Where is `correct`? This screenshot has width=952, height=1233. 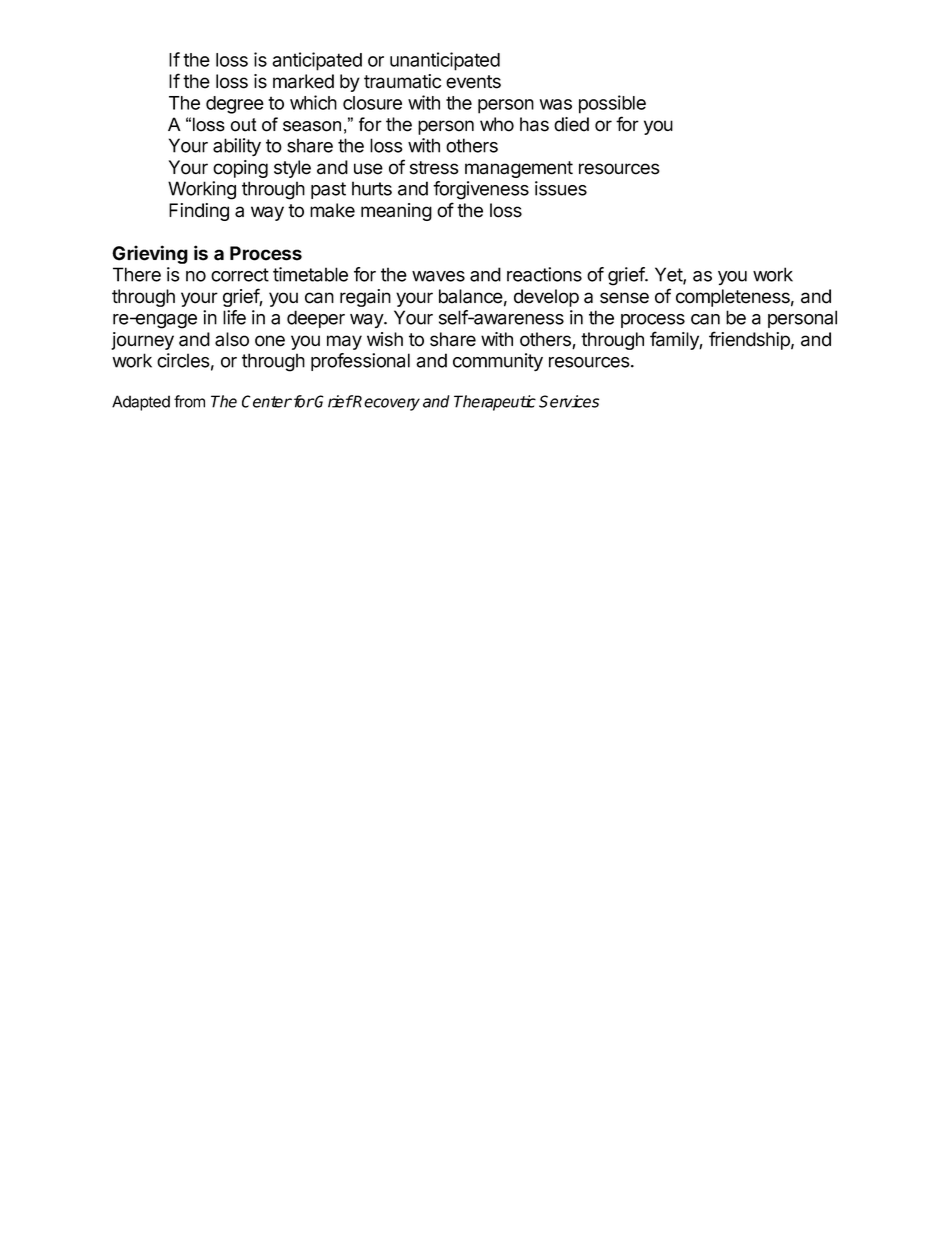
correct is located at coordinates (240, 275).
